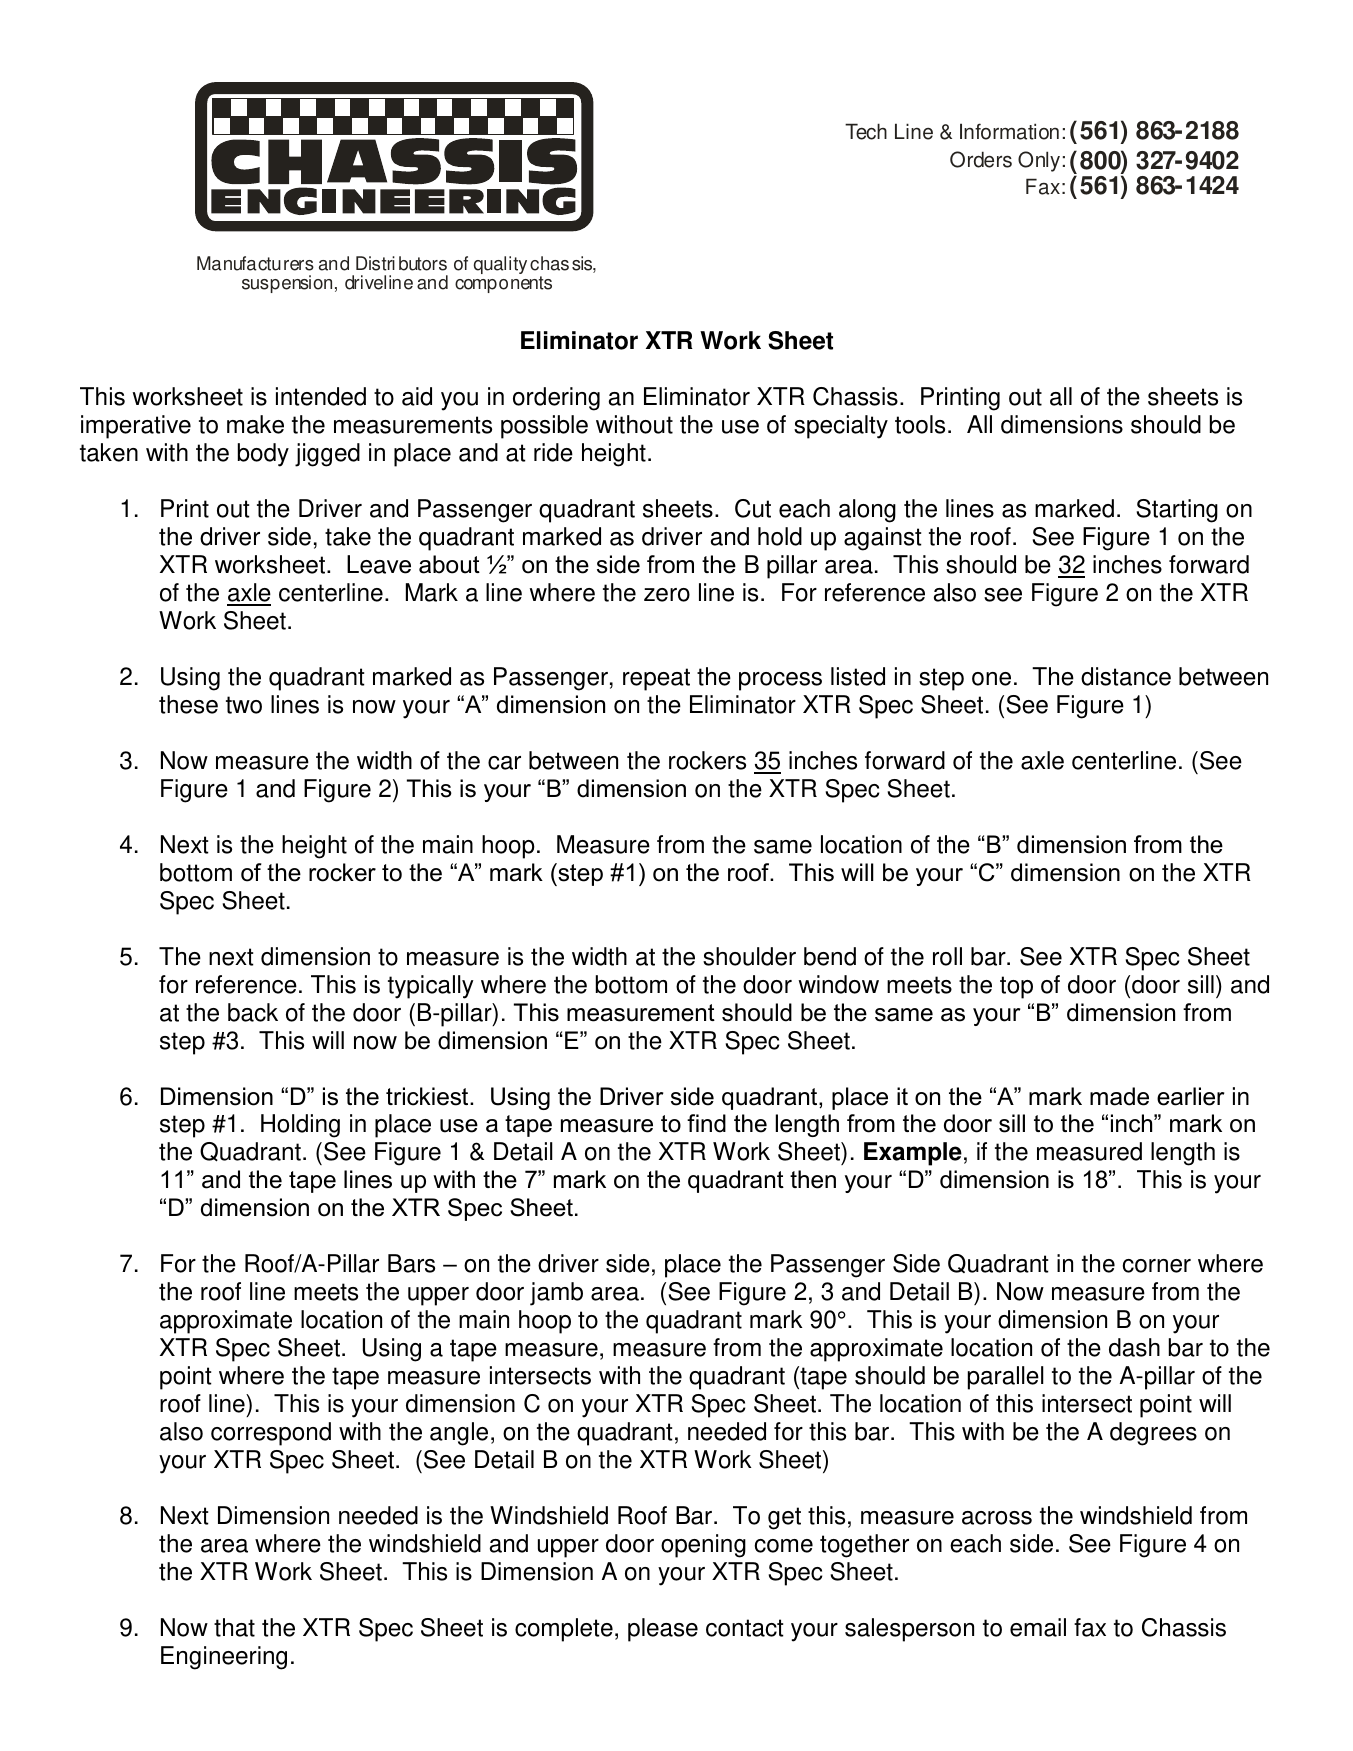 The image size is (1353, 1751). I want to click on quality, so click(500, 265).
